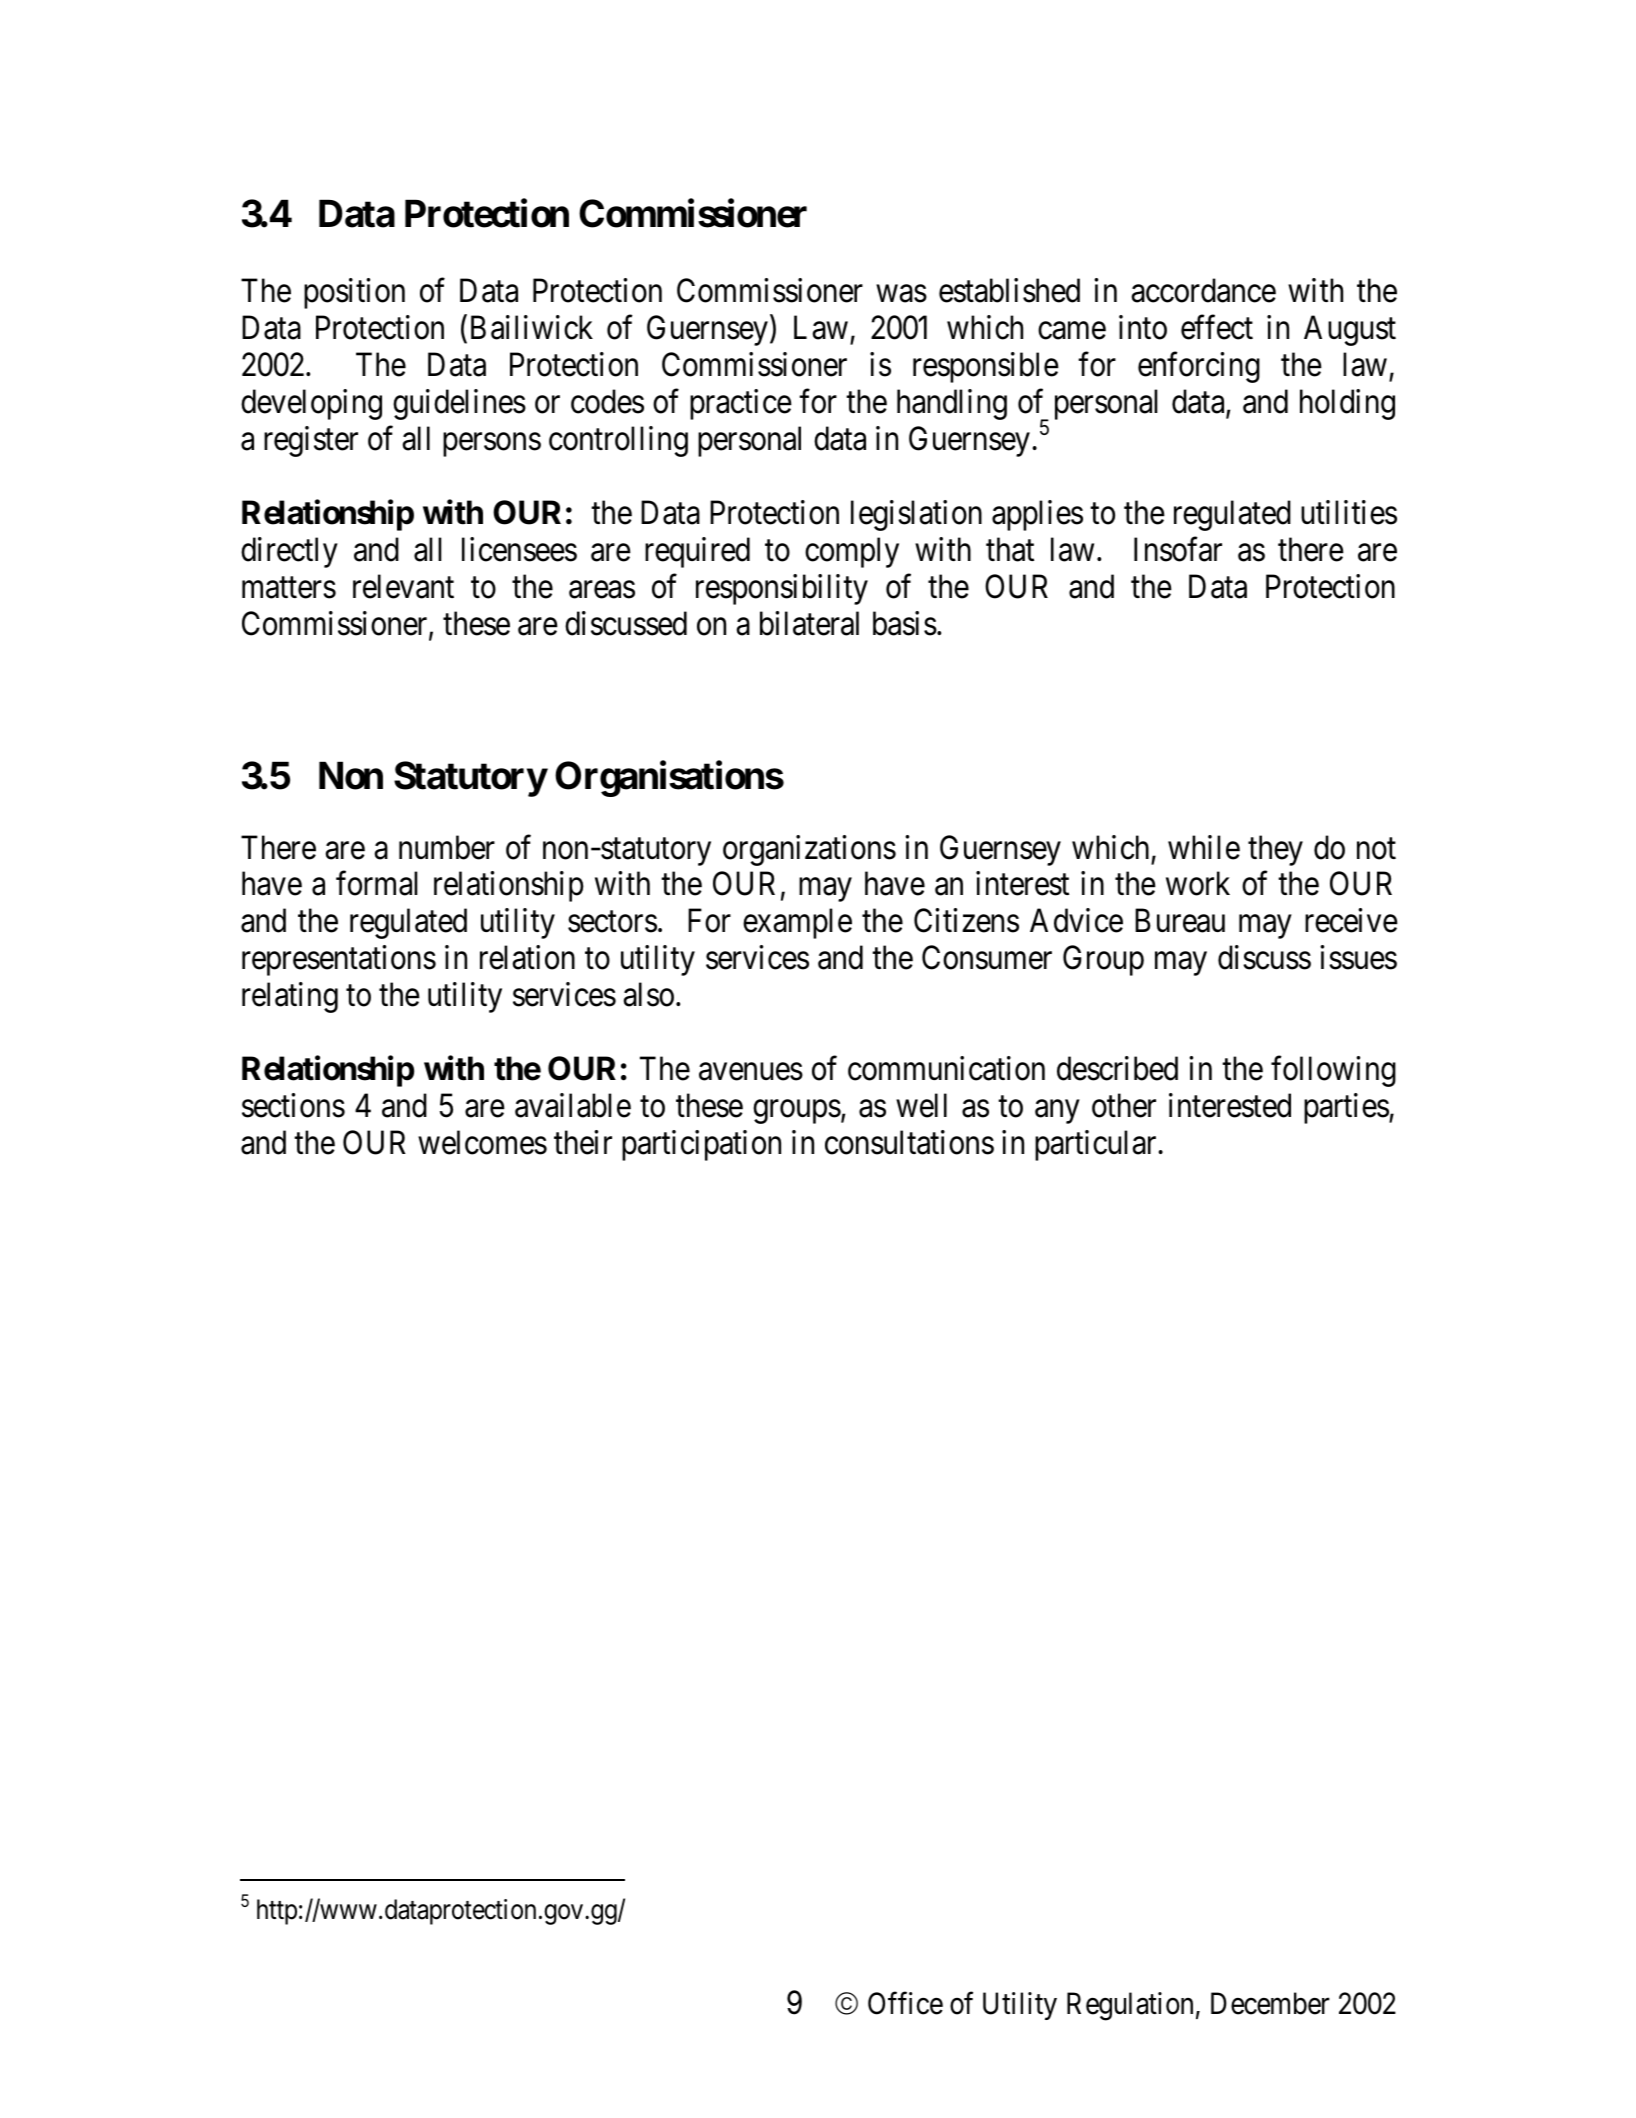 The width and height of the image is (1636, 2118). What do you see at coordinates (1097, 1145) in the image?
I see `particular` at bounding box center [1097, 1145].
